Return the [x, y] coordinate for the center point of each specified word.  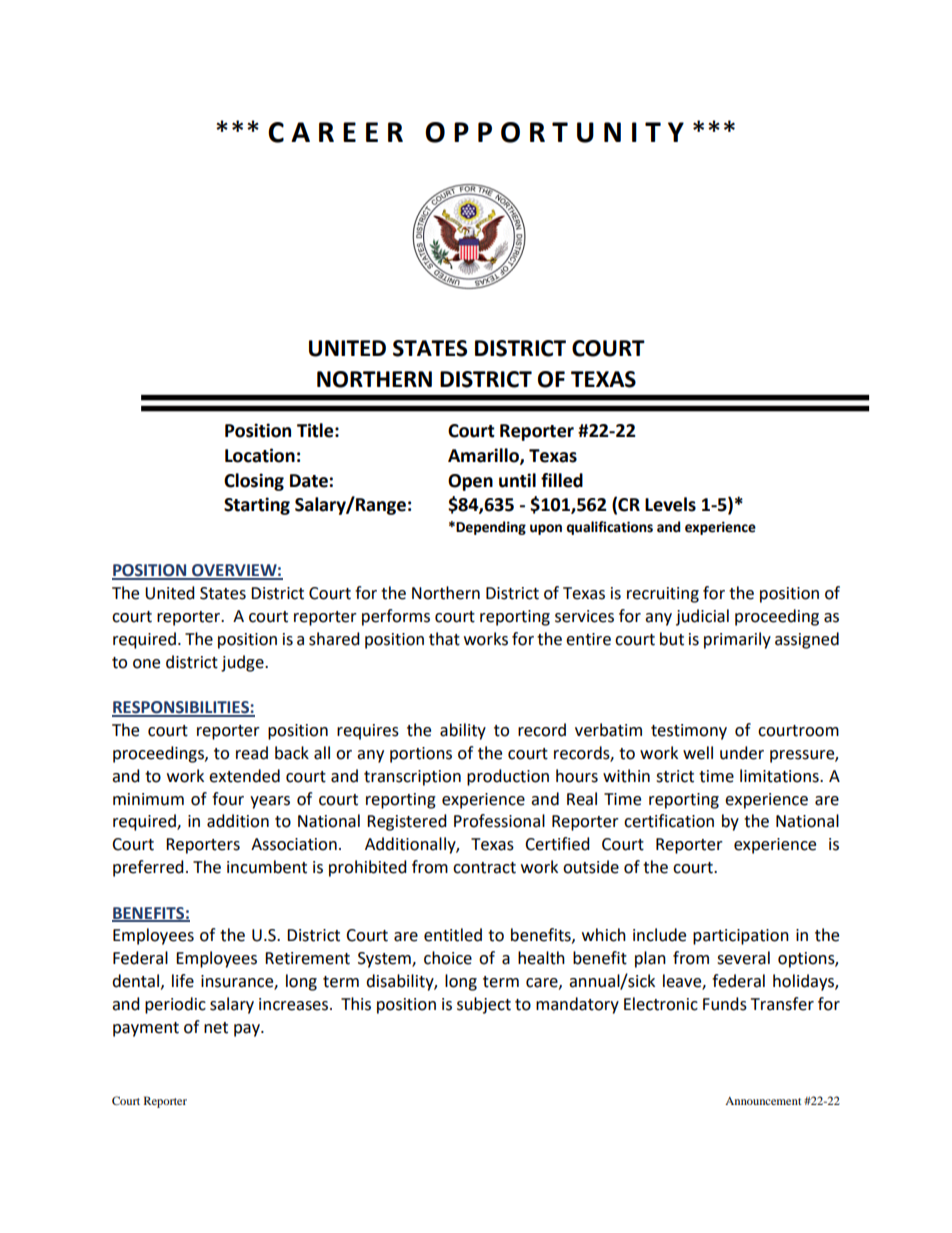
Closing [254, 482]
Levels [670, 504]
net [216, 1028]
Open [470, 482]
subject [484, 1005]
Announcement [763, 1101]
